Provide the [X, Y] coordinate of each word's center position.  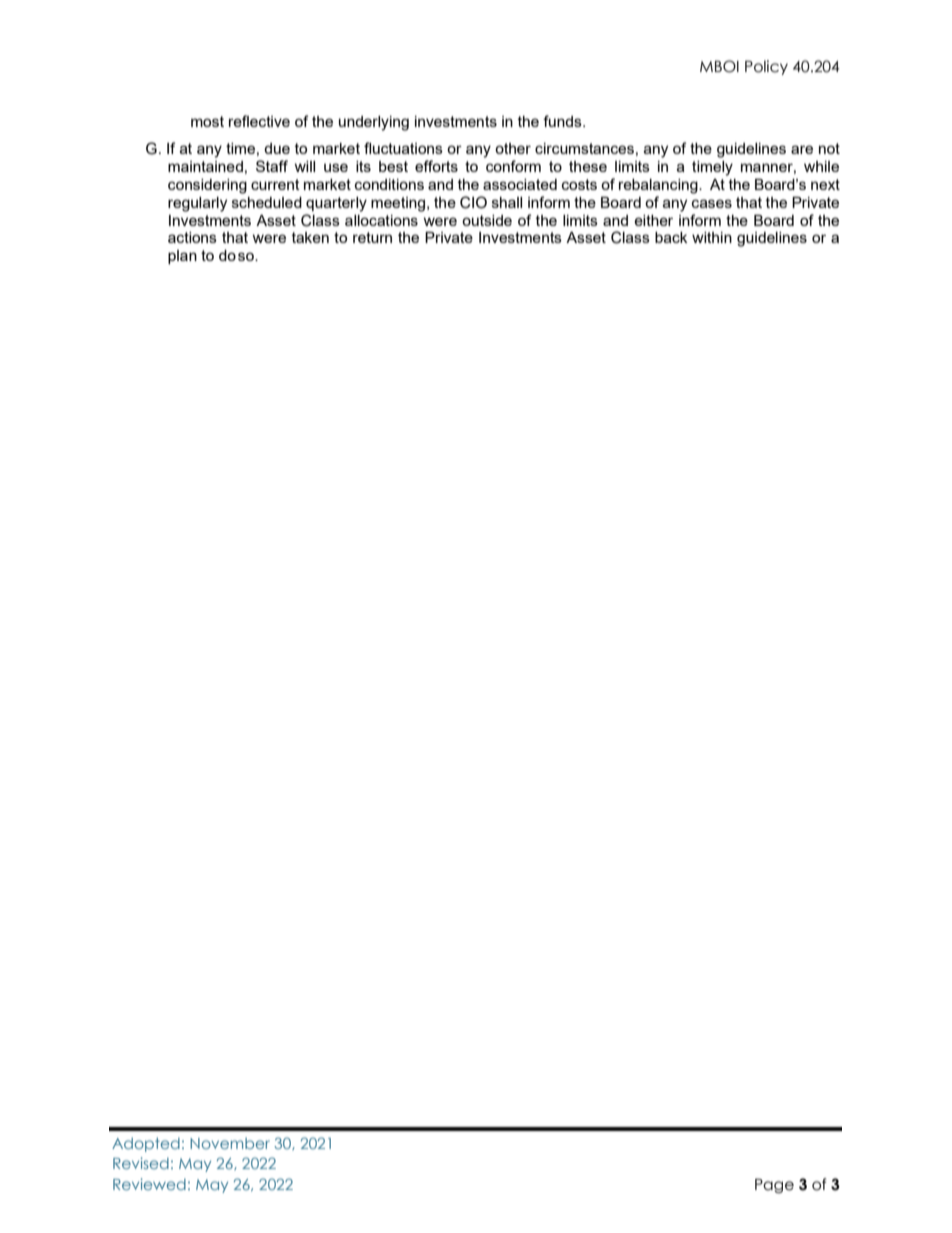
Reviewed [149, 1184]
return [372, 237]
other [513, 148]
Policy [766, 67]
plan [182, 257]
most [207, 121]
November [230, 1143]
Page [774, 1186]
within [712, 237]
